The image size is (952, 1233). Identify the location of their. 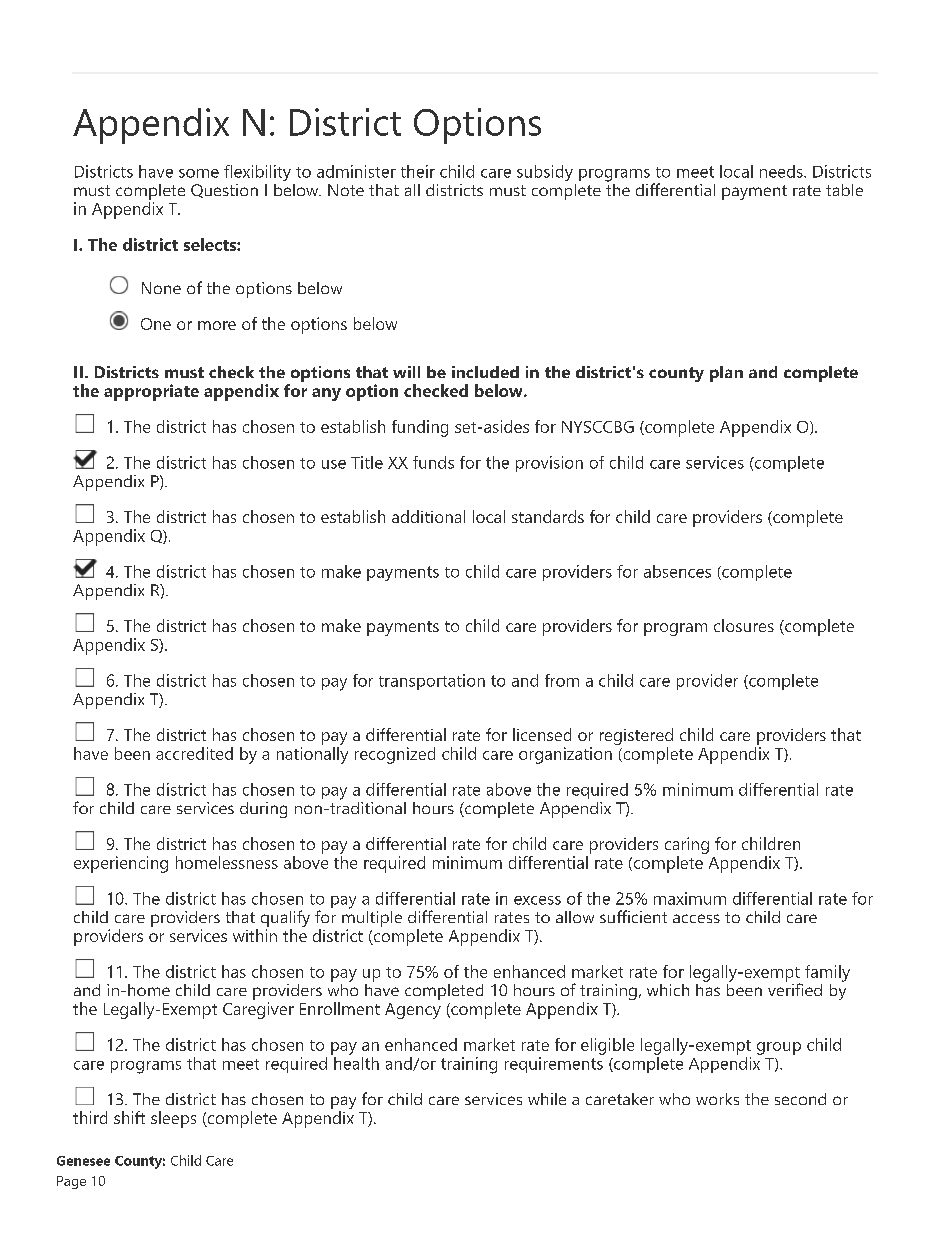
(418, 171).
